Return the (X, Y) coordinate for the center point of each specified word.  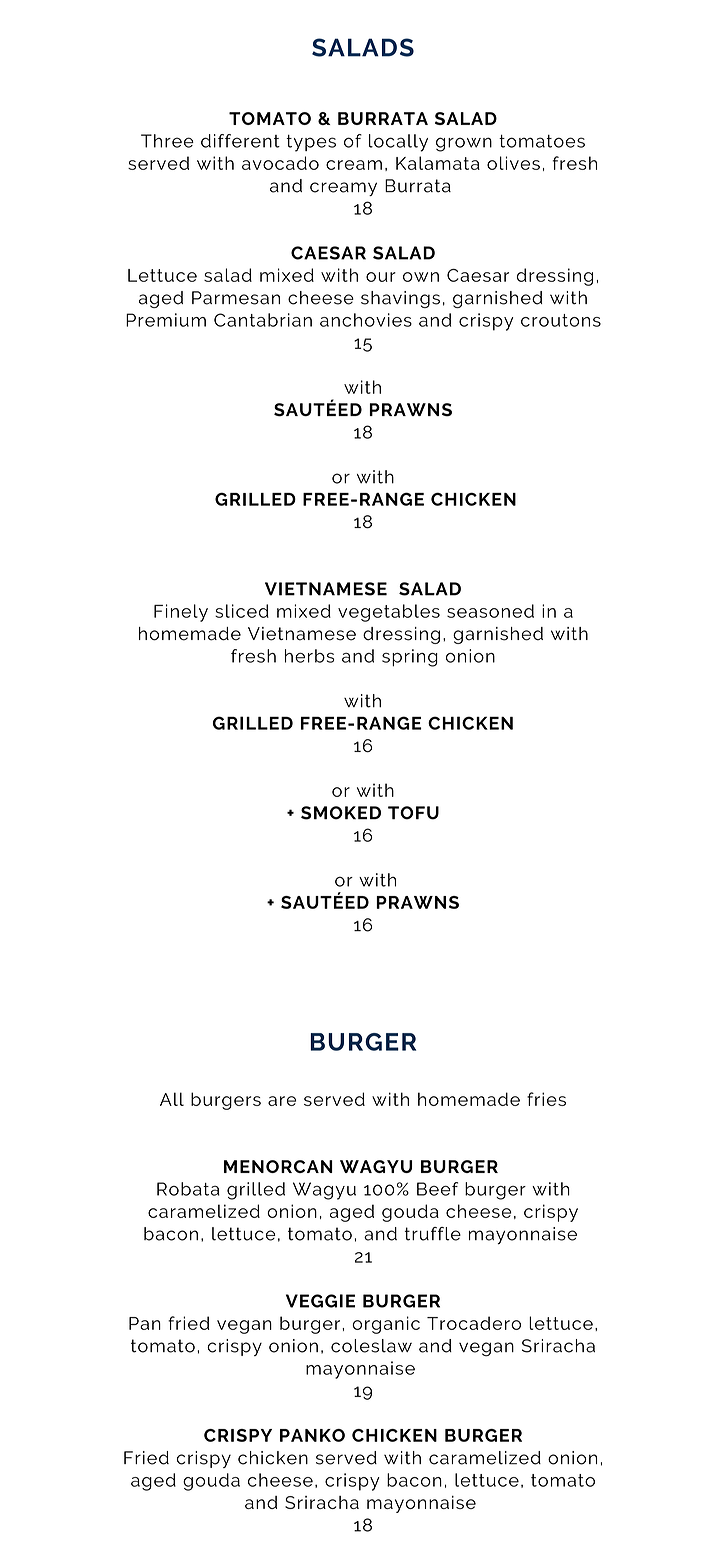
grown (464, 144)
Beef (437, 1189)
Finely (181, 613)
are (282, 1101)
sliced (242, 611)
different (240, 141)
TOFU (413, 813)
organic (386, 1325)
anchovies (366, 320)
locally (398, 143)
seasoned (490, 611)
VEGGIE (320, 1301)
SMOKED (341, 813)
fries (546, 1099)
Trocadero (474, 1323)
